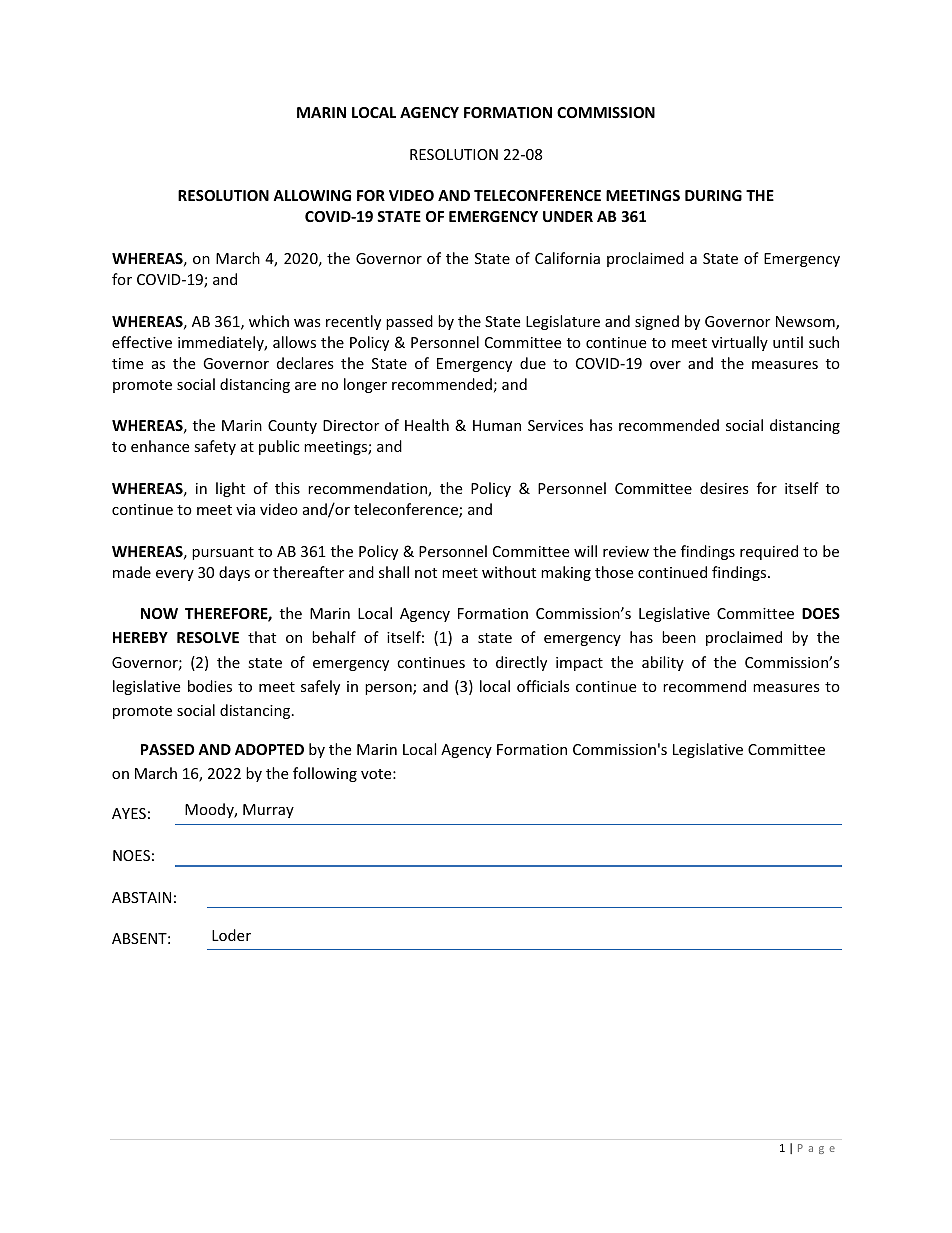 Image resolution: width=952 pixels, height=1233 pixels. What do you see at coordinates (568, 216) in the screenshot?
I see `UNDER` at bounding box center [568, 216].
